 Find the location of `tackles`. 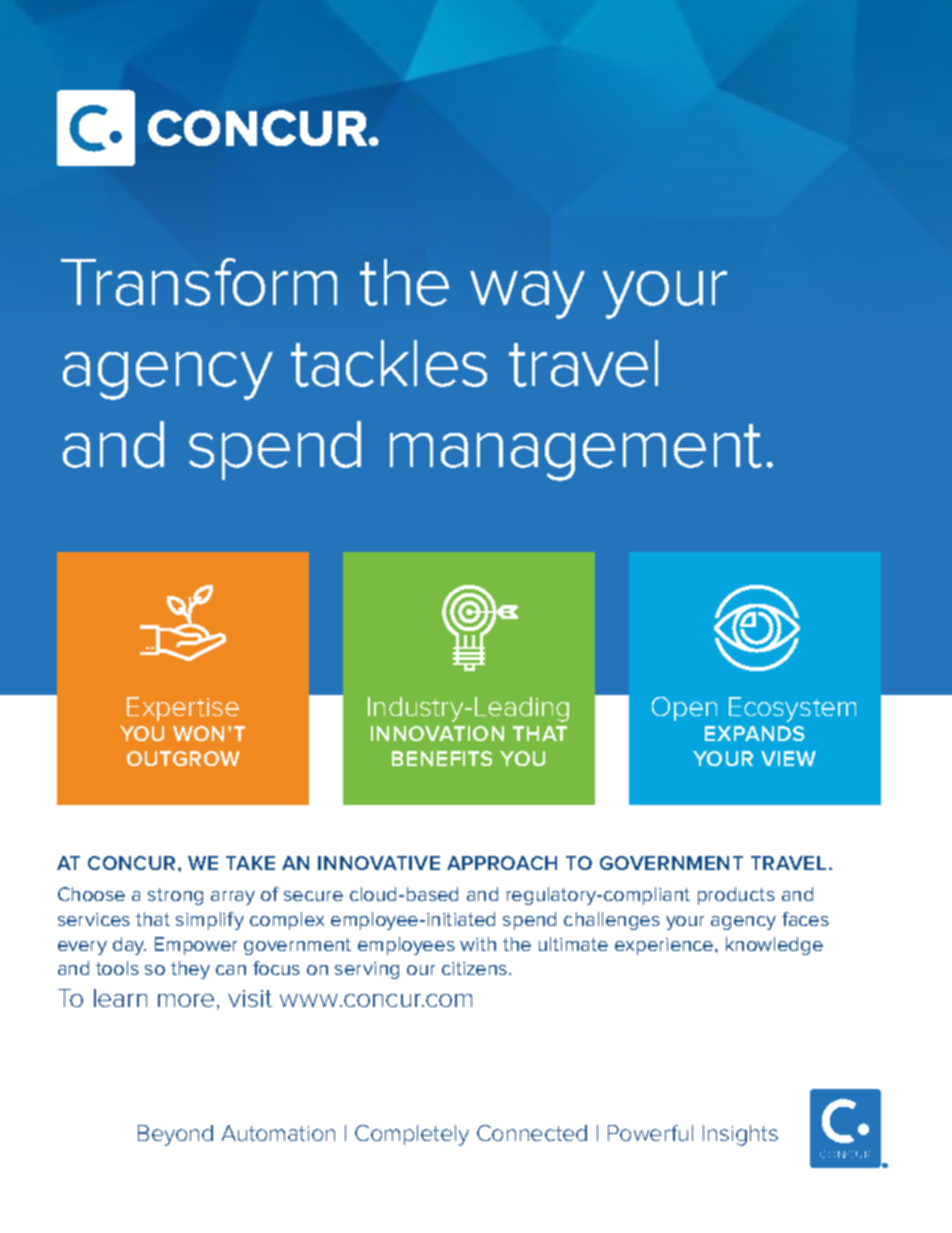

tackles is located at coordinates (389, 363).
